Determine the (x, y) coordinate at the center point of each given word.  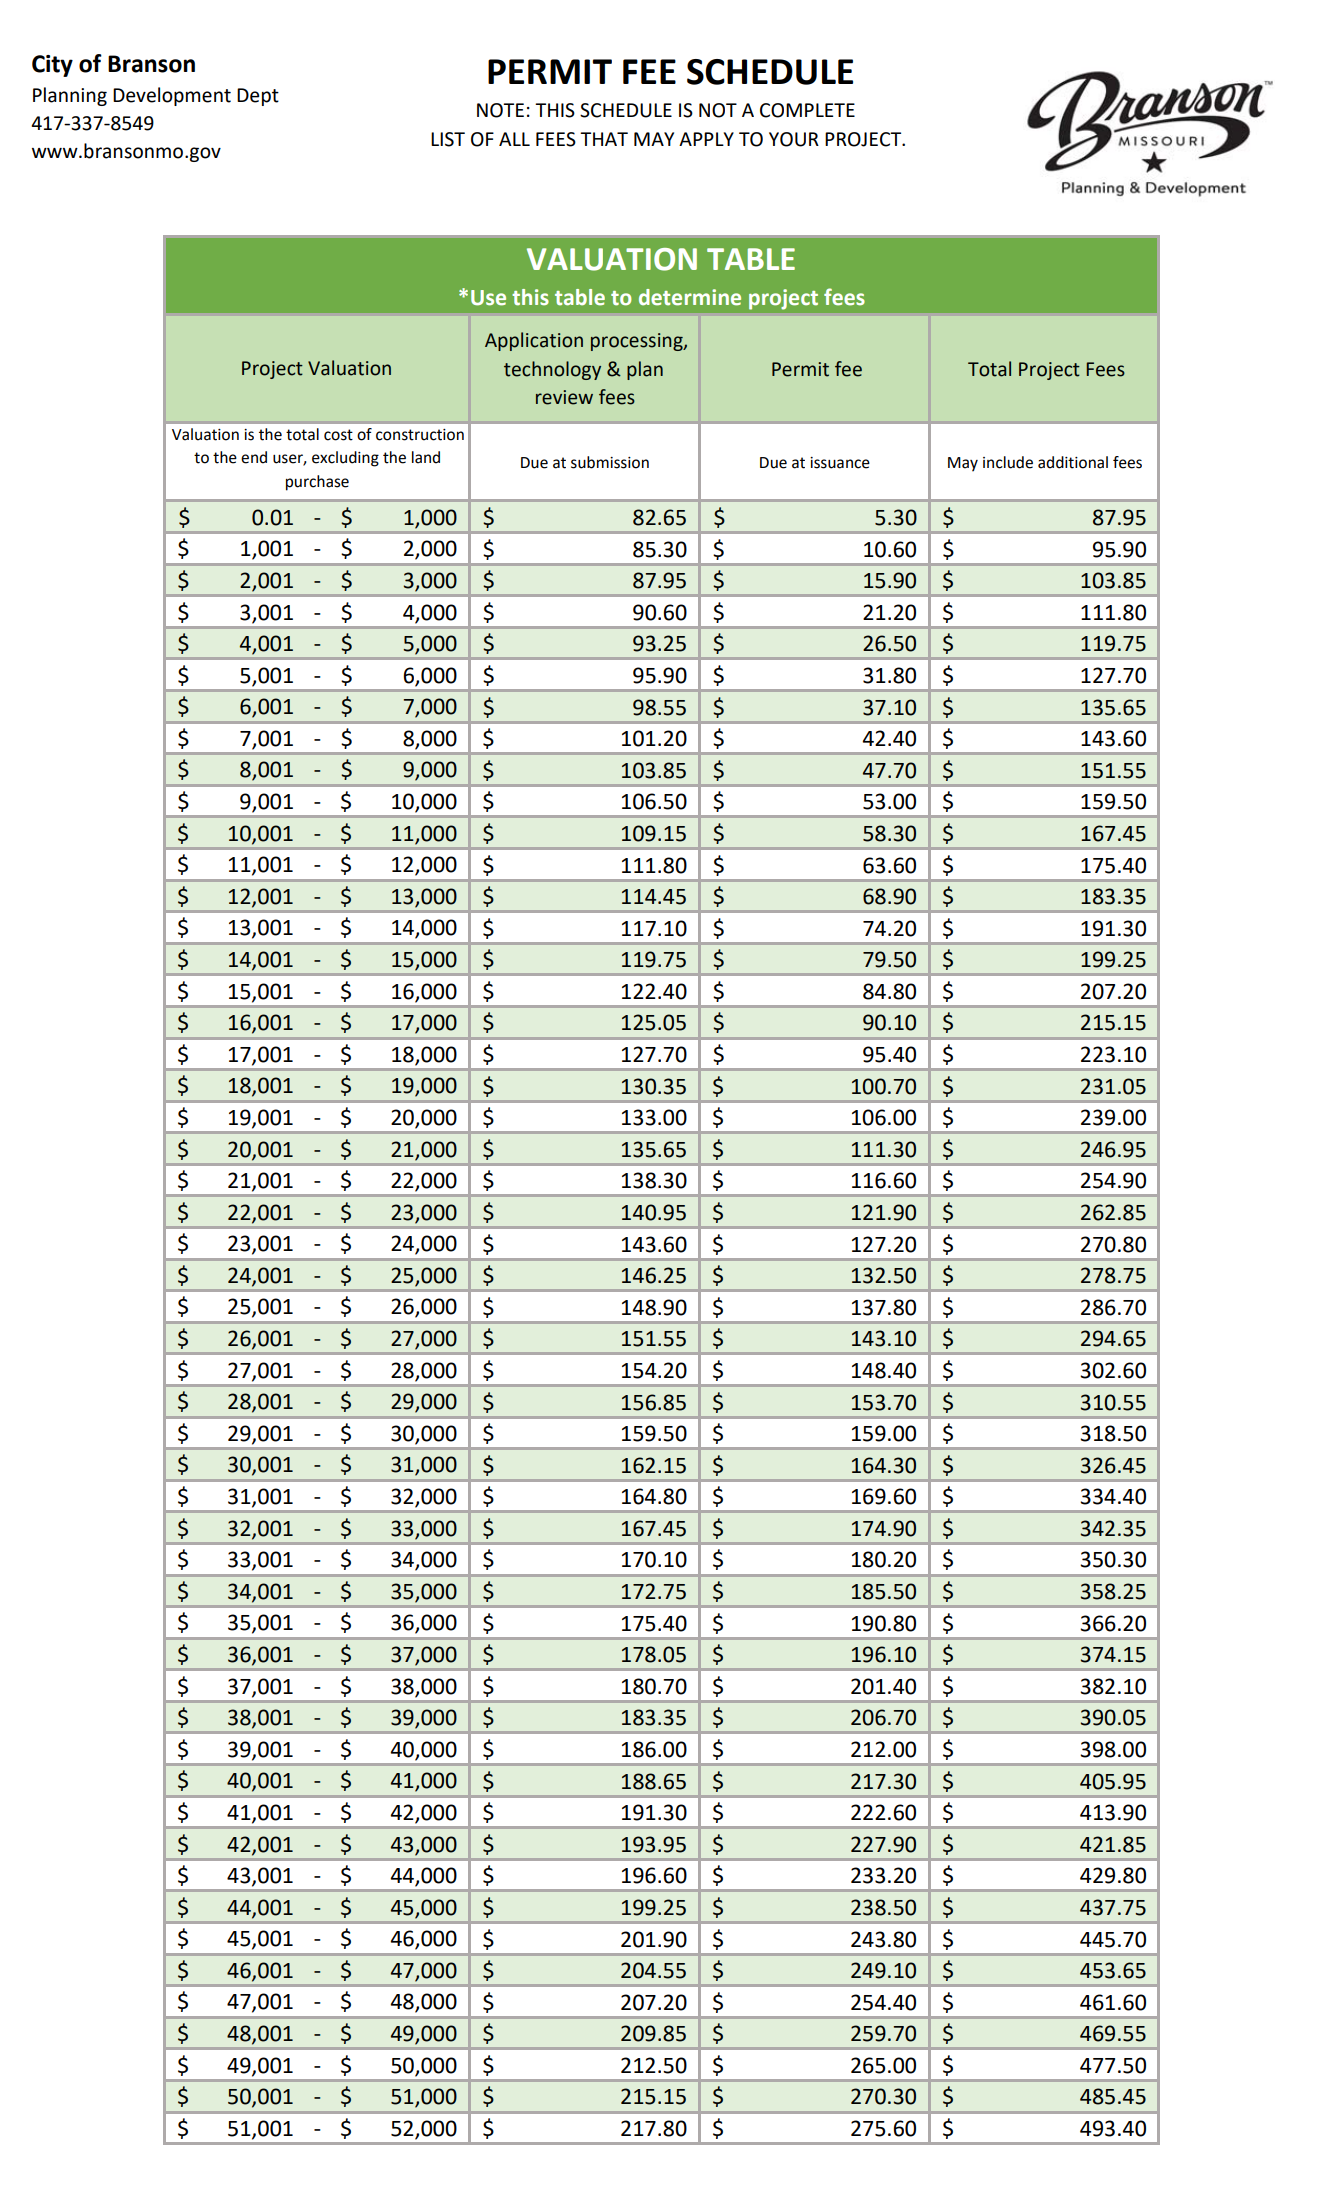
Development (172, 96)
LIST (448, 139)
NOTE (500, 110)
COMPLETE (807, 110)
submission (610, 462)
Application (534, 341)
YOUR (794, 139)
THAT (604, 139)
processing (638, 342)
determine (690, 297)
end (254, 457)
